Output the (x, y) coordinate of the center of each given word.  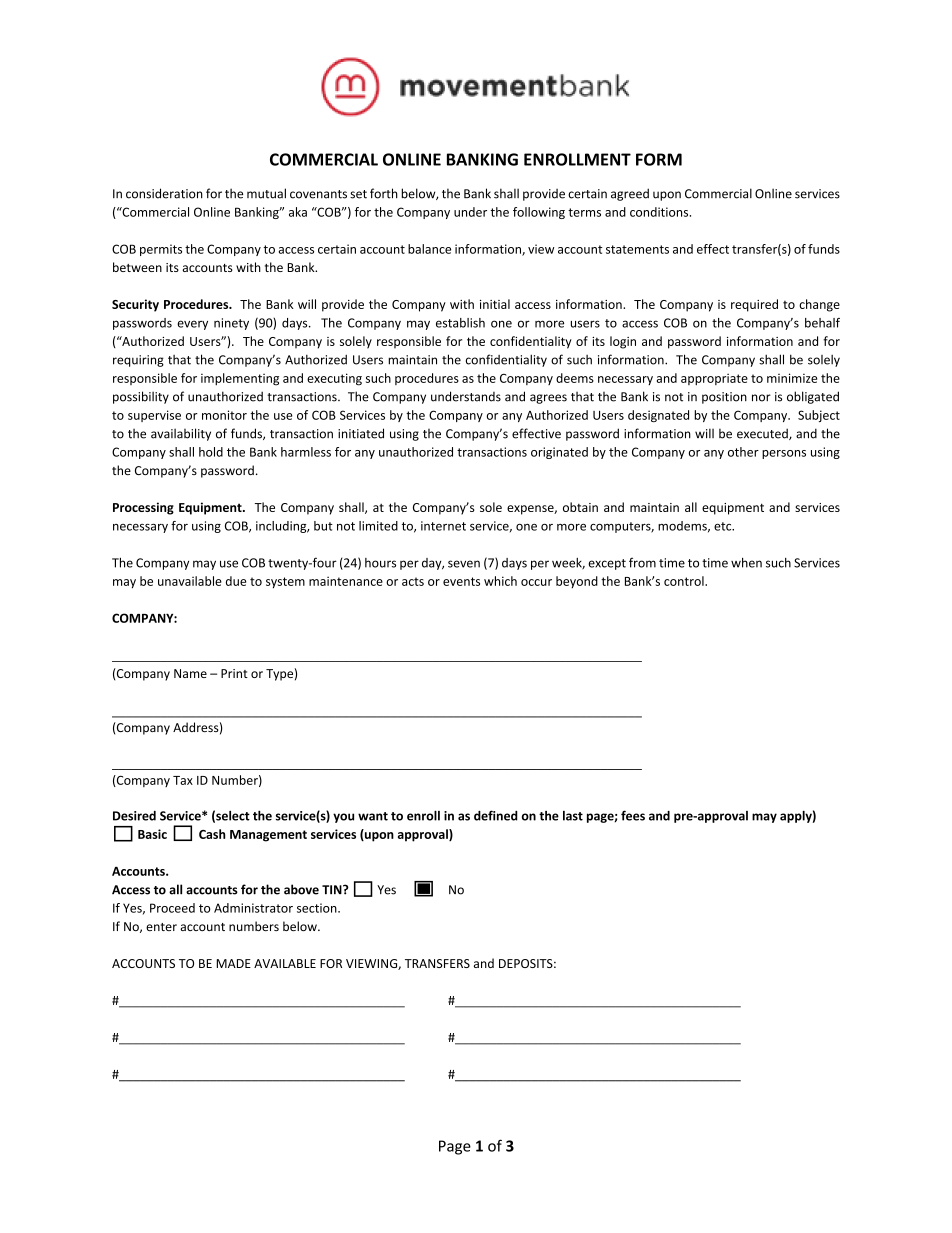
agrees (548, 399)
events (461, 581)
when (746, 563)
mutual (266, 193)
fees (633, 815)
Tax (183, 780)
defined (496, 815)
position (724, 398)
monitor (224, 415)
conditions (660, 212)
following (539, 213)
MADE (233, 963)
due (236, 581)
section (318, 908)
